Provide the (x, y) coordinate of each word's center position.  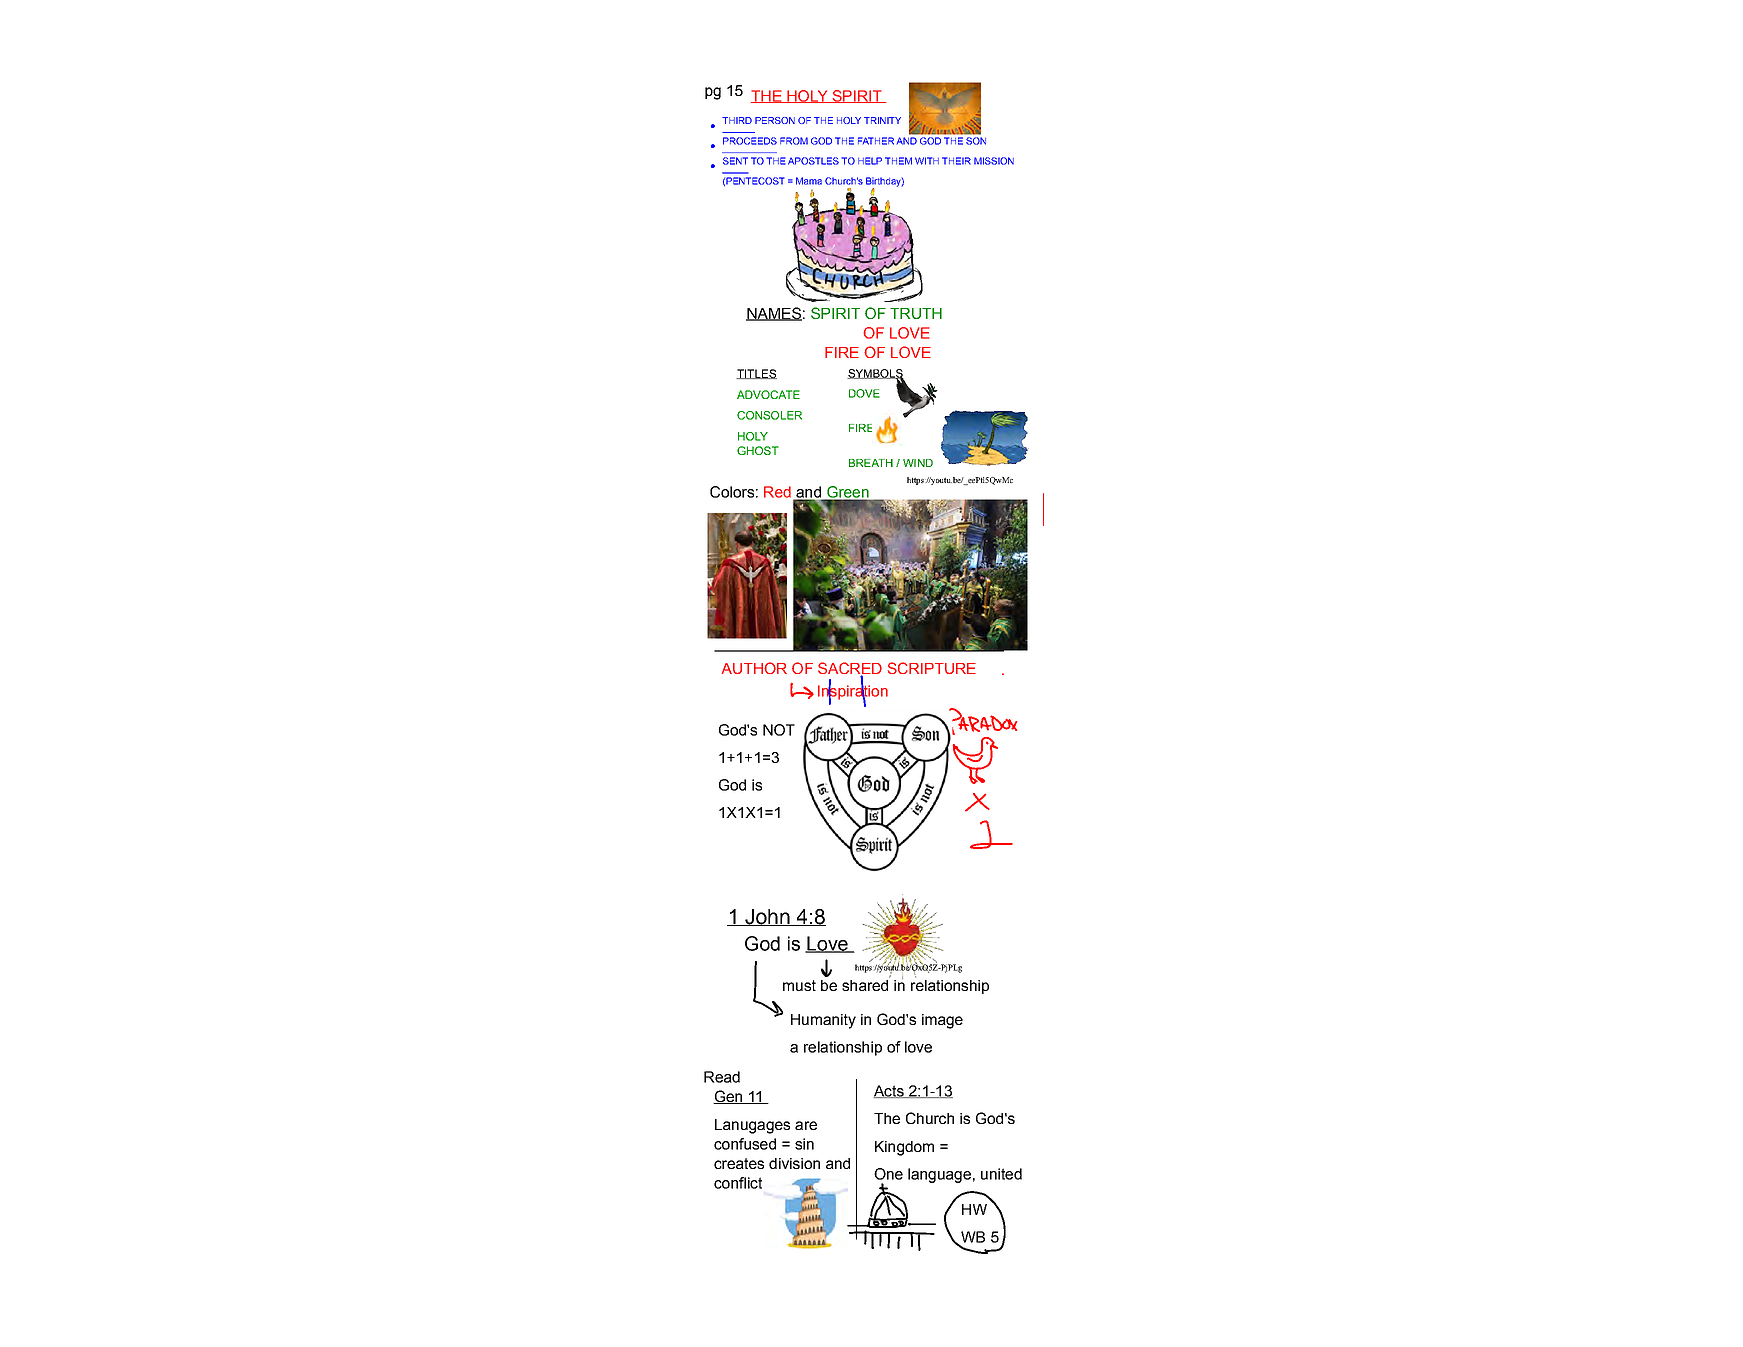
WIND (918, 463)
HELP (870, 161)
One (888, 1174)
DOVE (864, 393)
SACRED (850, 669)
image (942, 1021)
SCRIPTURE (932, 668)
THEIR (956, 161)
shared (866, 984)
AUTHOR (754, 668)
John (767, 917)
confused (745, 1144)
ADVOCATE (768, 394)
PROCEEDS (750, 141)
